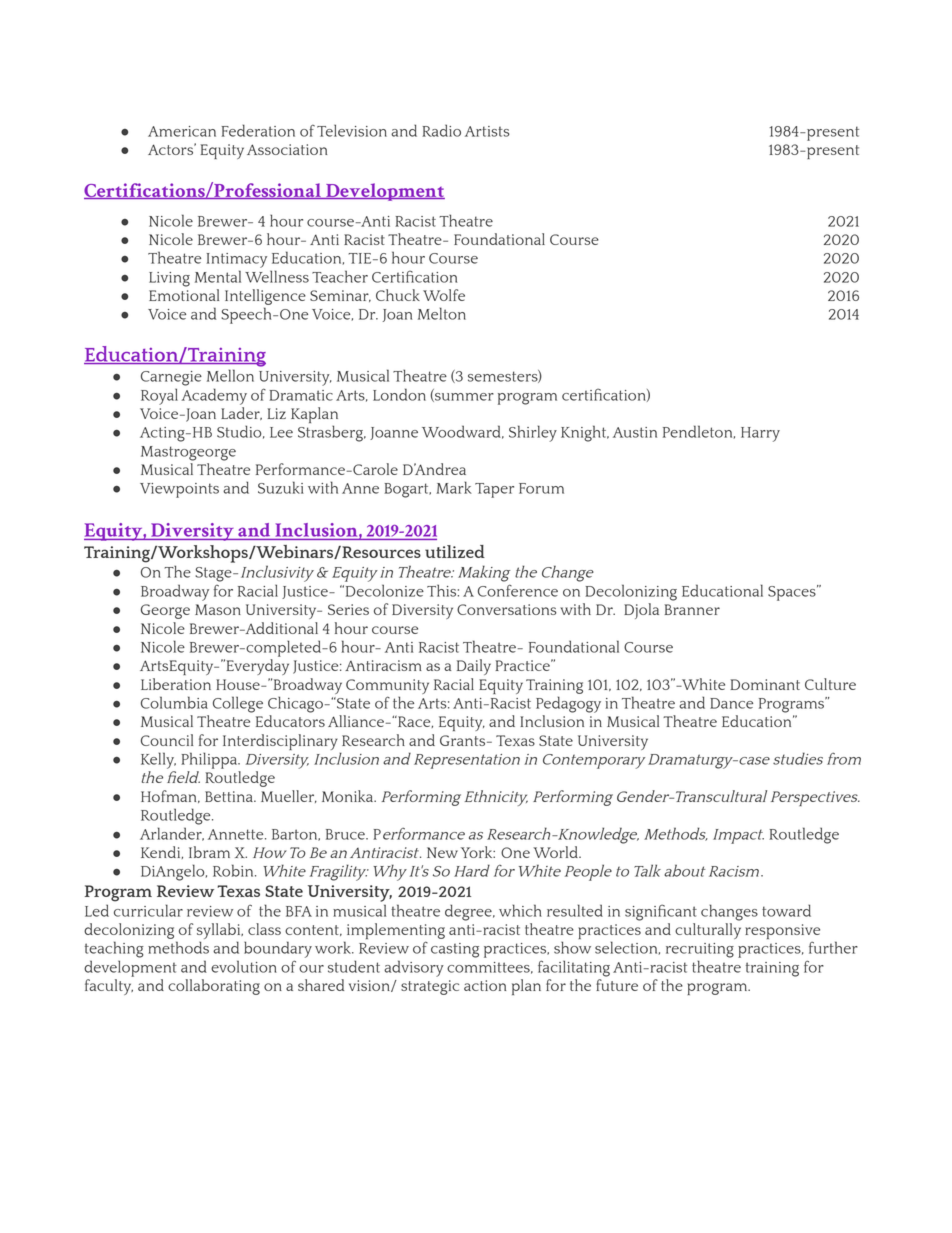 The height and width of the screenshot is (1233, 952). What do you see at coordinates (182, 131) in the screenshot?
I see `American` at bounding box center [182, 131].
